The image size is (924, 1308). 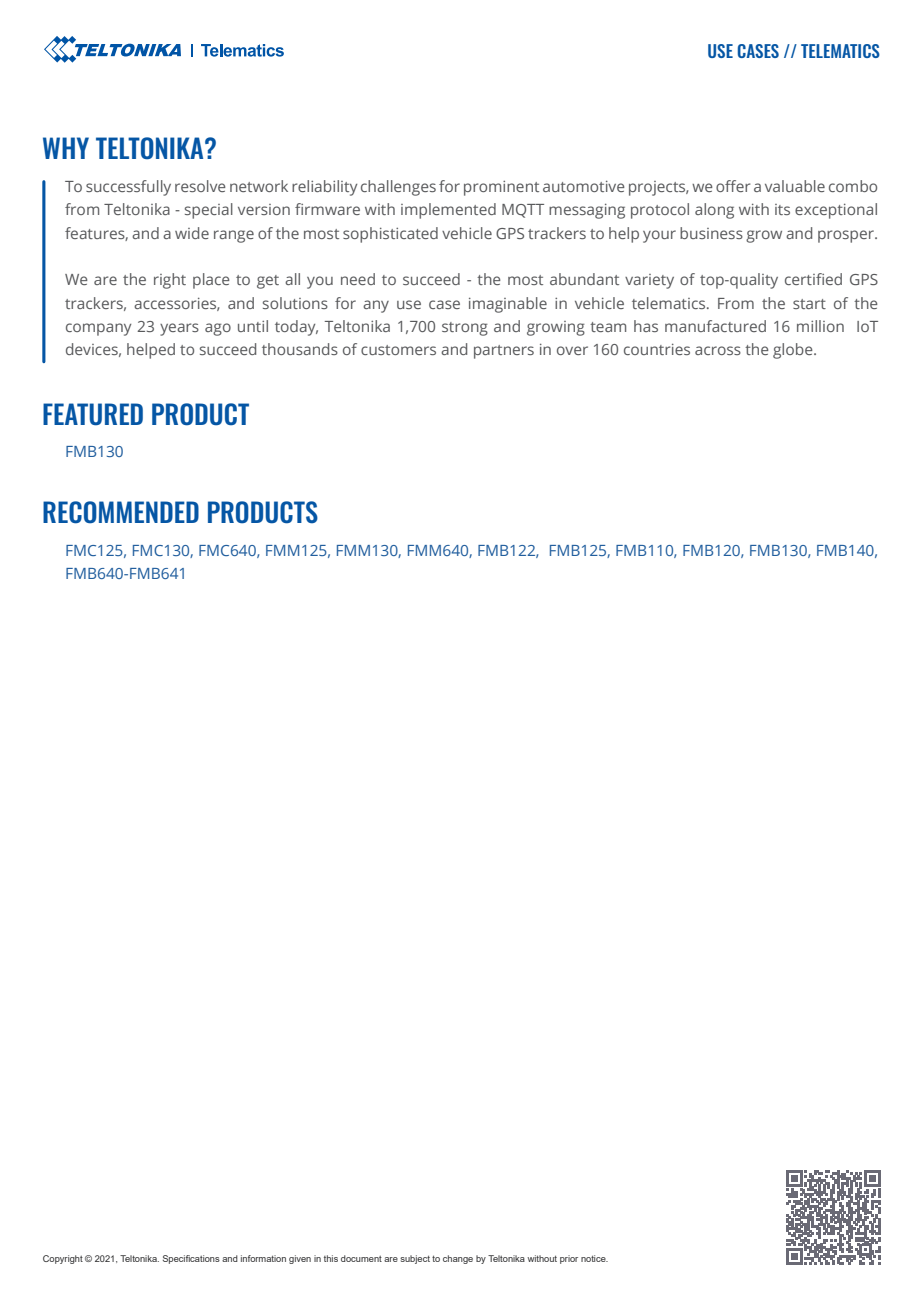 What do you see at coordinates (263, 1258) in the screenshot?
I see `information` at bounding box center [263, 1258].
